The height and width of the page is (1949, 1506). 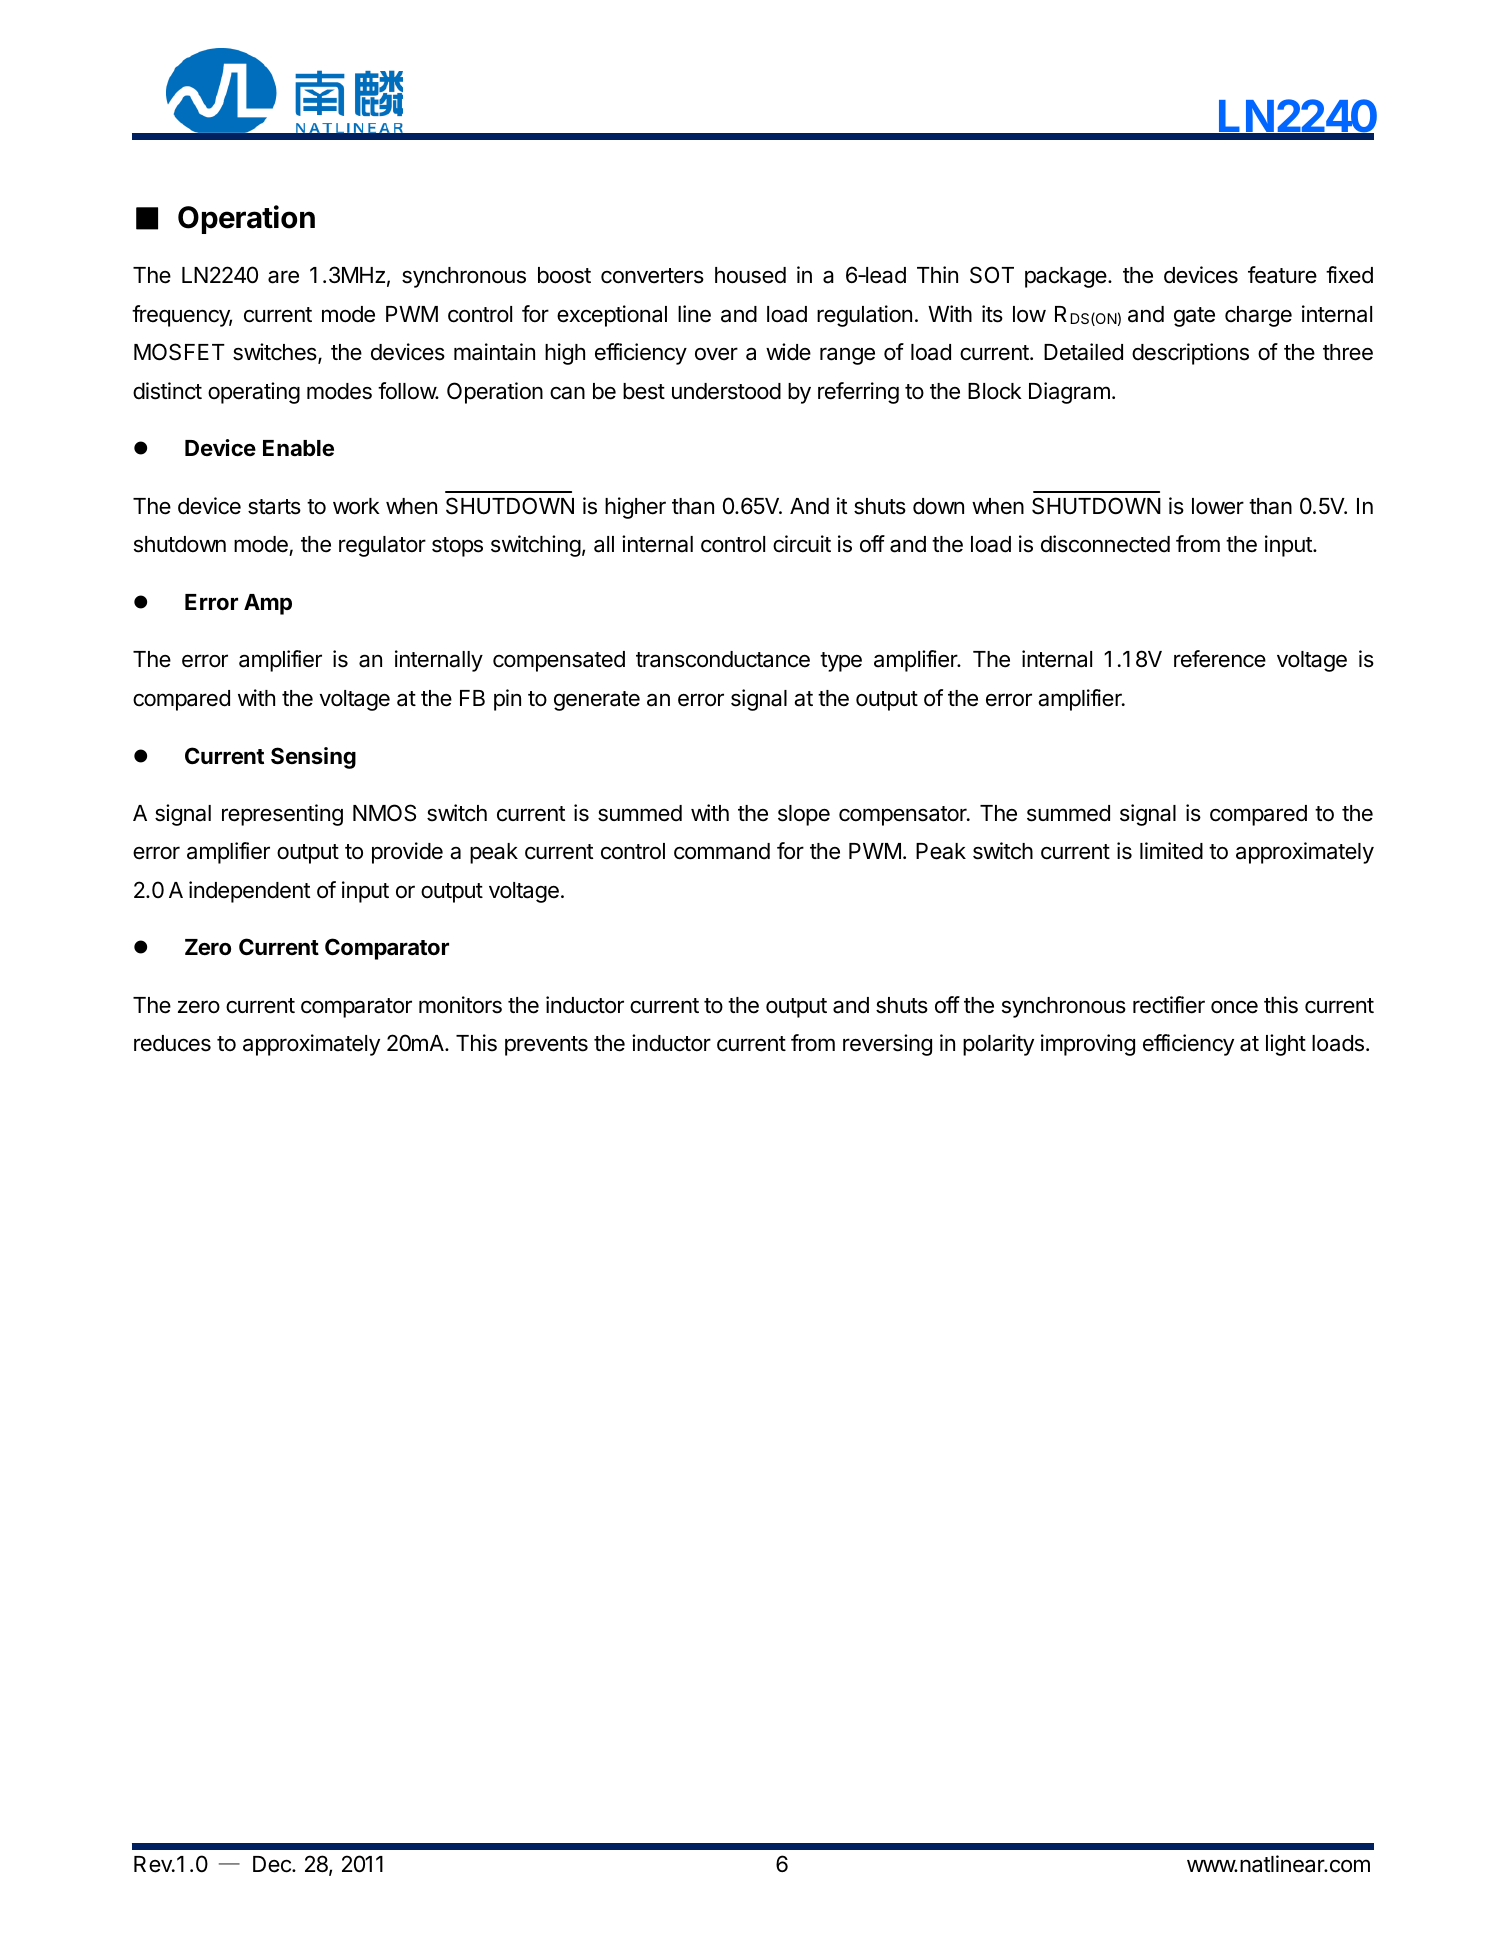 I want to click on light, so click(x=1286, y=1045).
